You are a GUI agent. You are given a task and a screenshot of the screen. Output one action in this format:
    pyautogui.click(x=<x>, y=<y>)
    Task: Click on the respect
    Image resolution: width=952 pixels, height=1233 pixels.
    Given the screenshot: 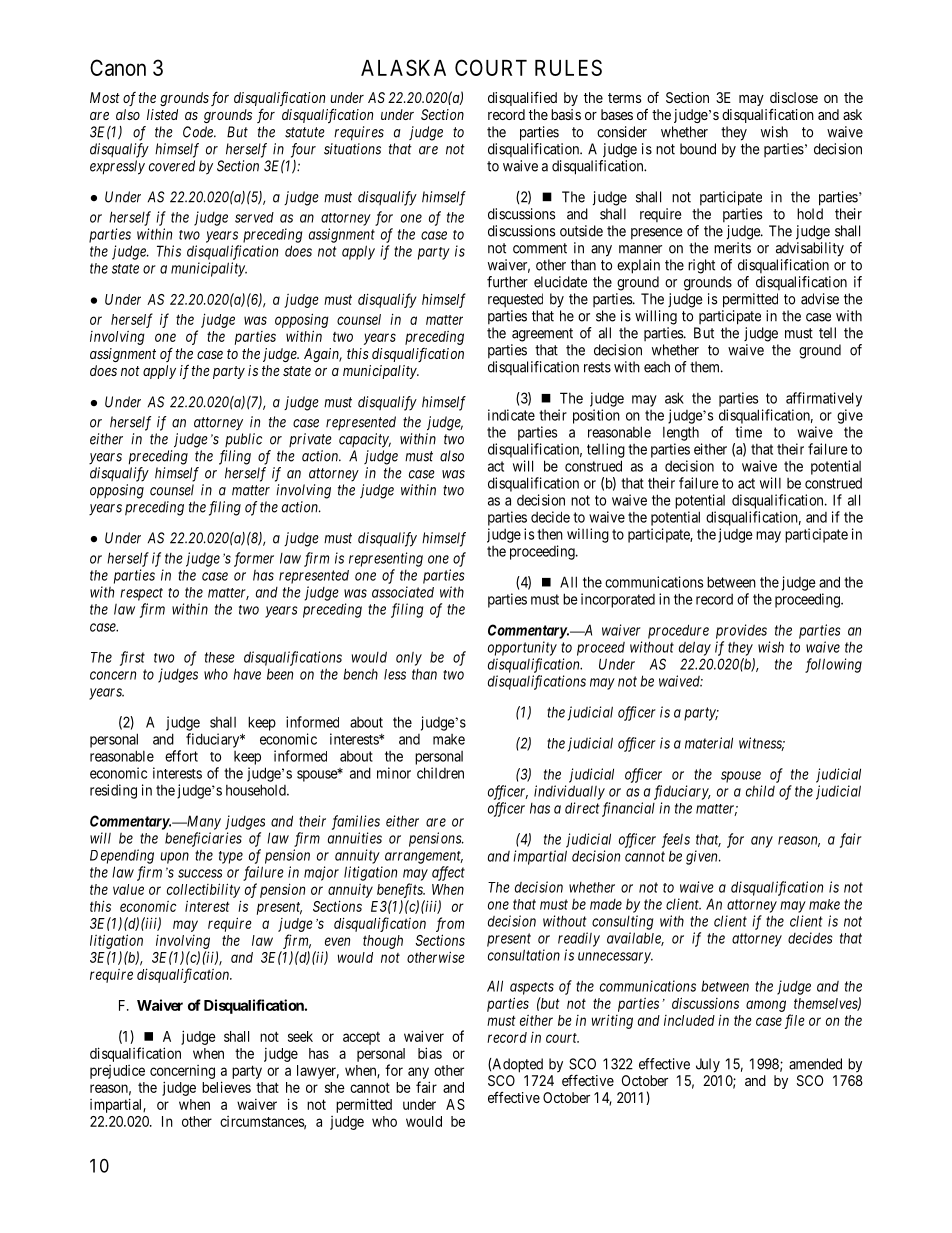 What is the action you would take?
    pyautogui.click(x=141, y=594)
